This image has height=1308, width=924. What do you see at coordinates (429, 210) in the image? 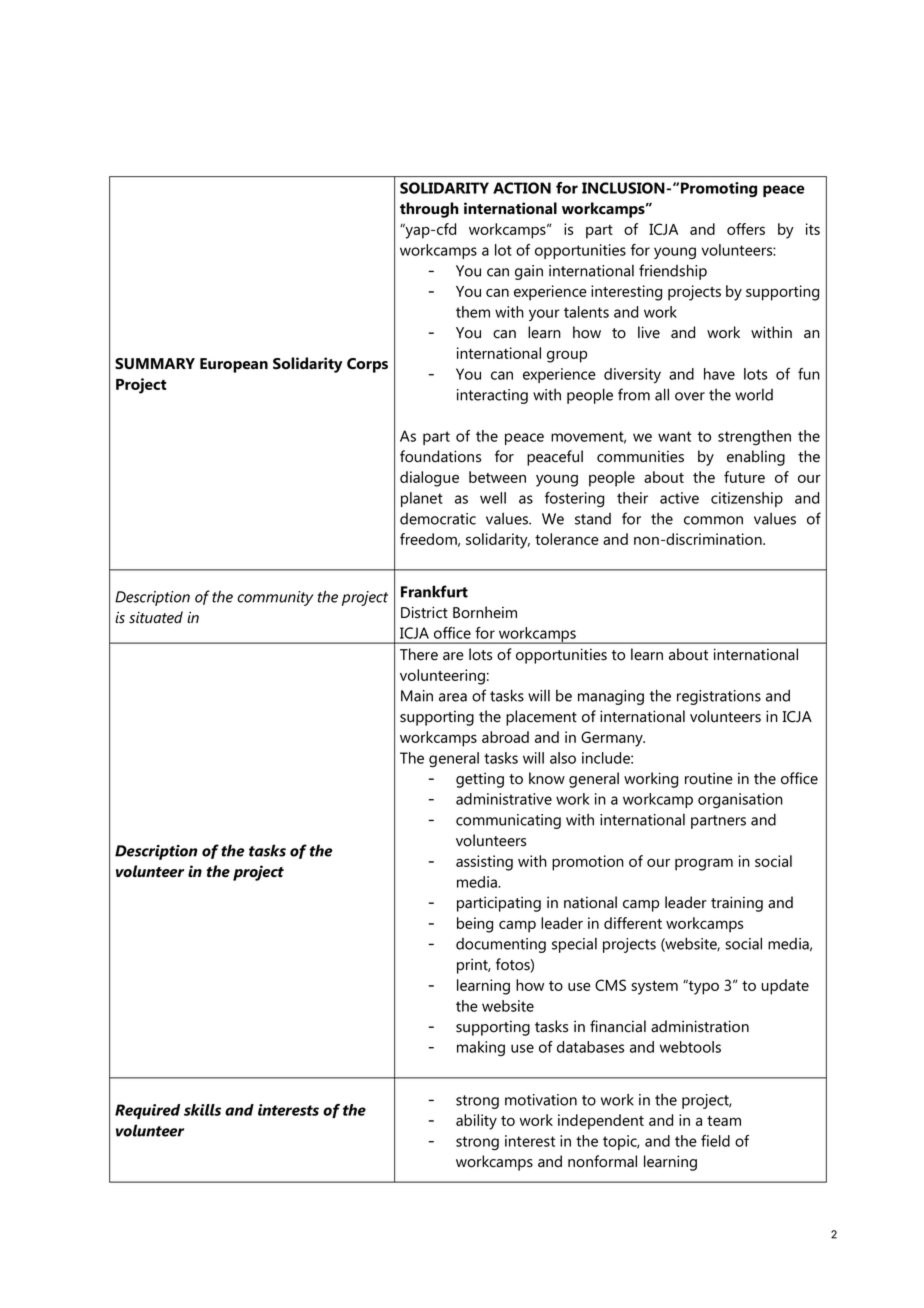
I see `through` at bounding box center [429, 210].
